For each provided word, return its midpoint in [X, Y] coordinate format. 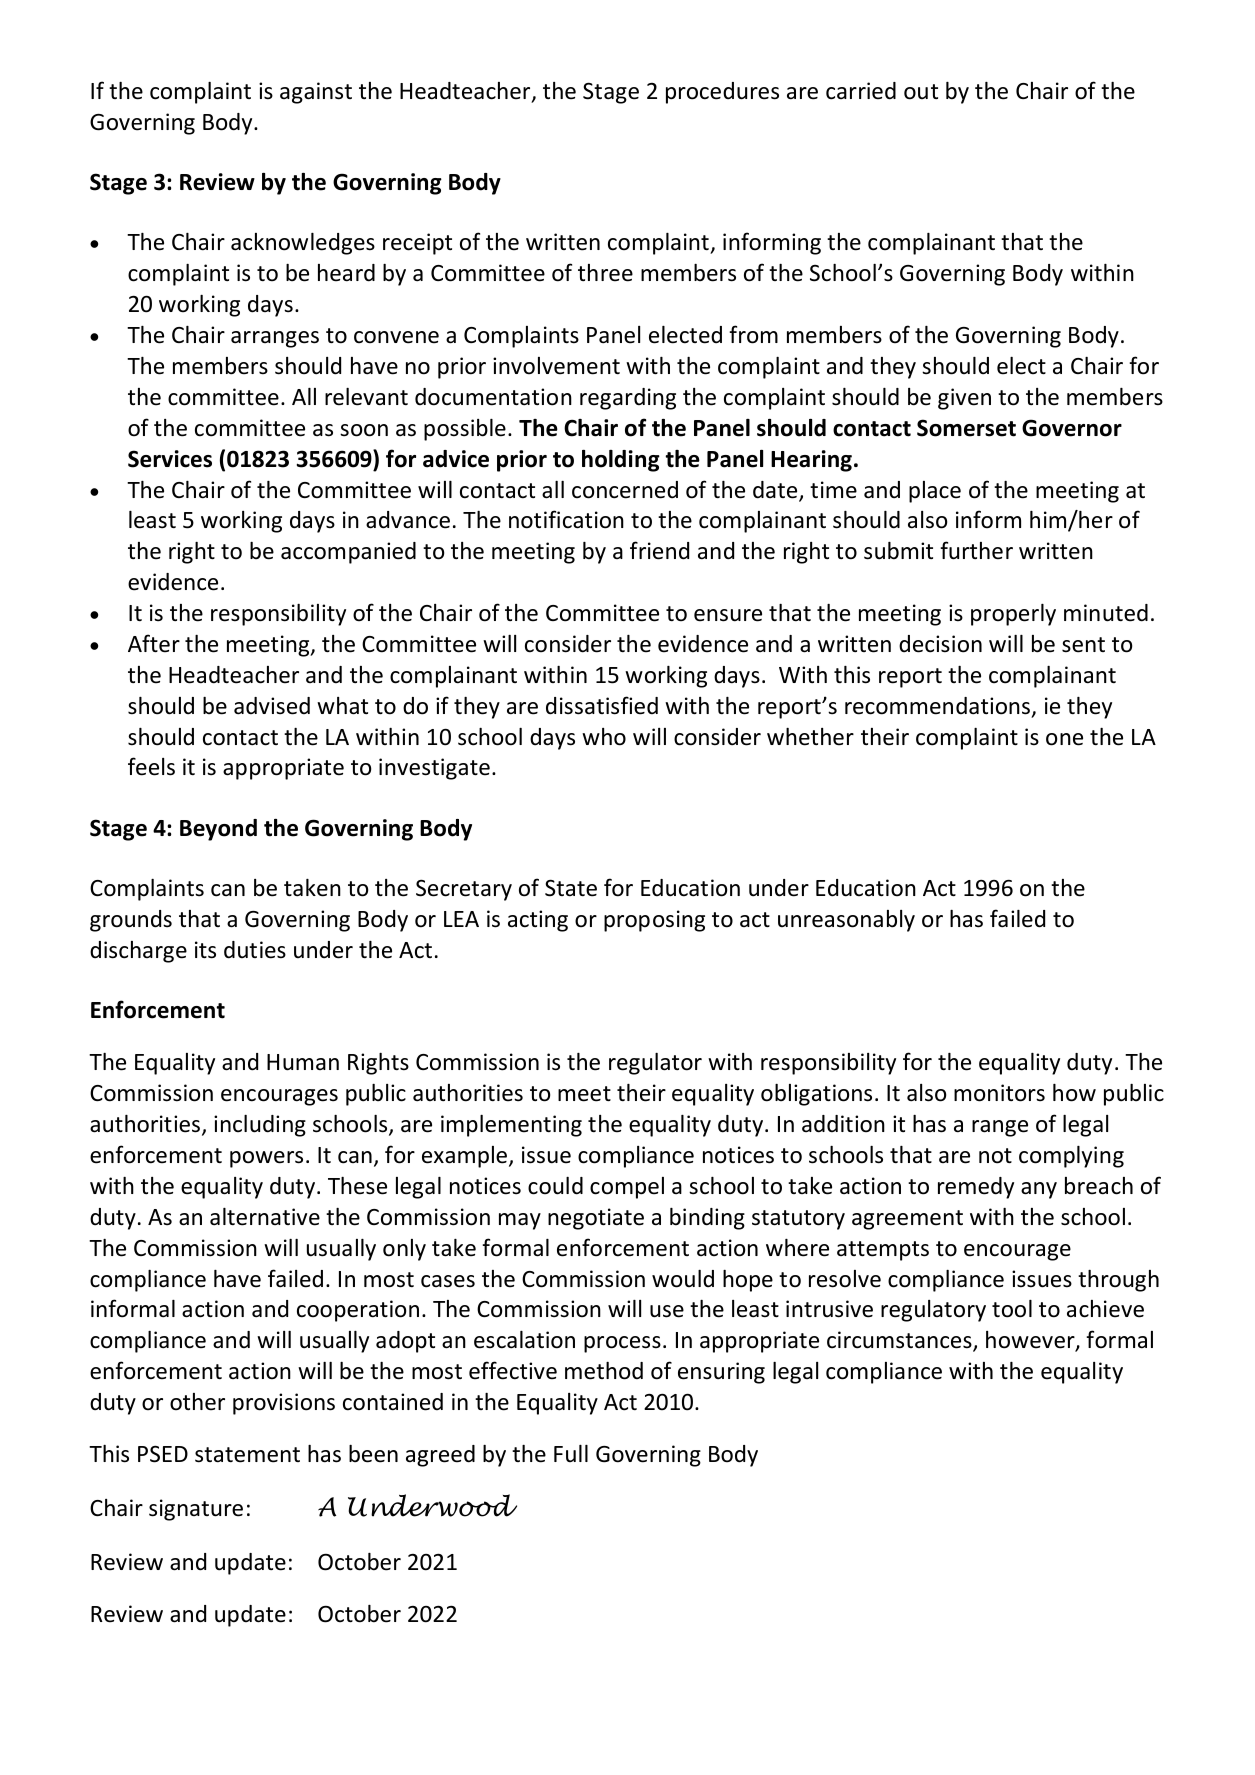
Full [571, 1453]
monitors [999, 1093]
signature [196, 1510]
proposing [654, 921]
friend [659, 550]
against [316, 93]
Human [303, 1062]
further [976, 550]
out [921, 92]
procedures [722, 93]
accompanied [348, 553]
